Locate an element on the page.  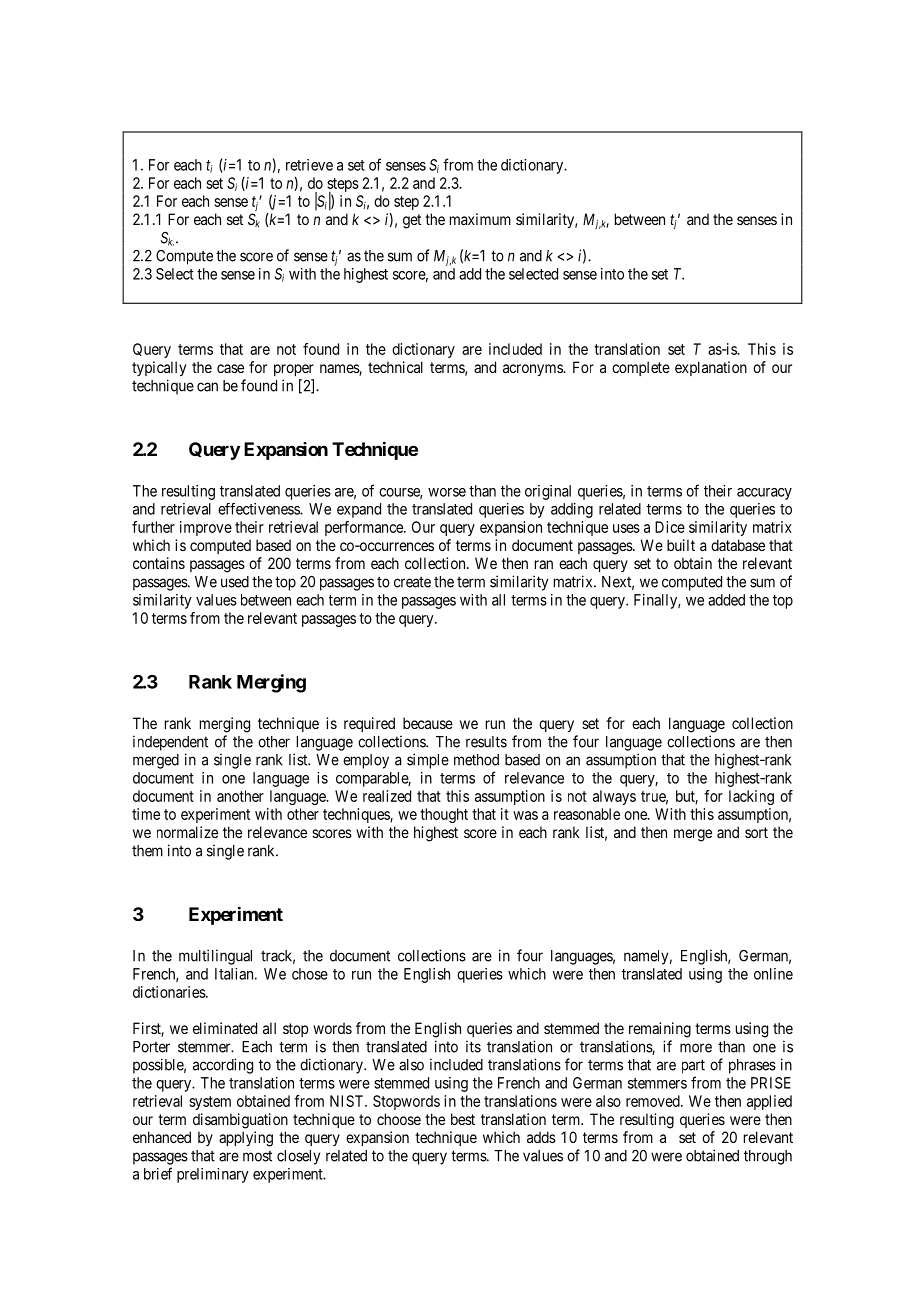
removed is located at coordinates (654, 1101).
